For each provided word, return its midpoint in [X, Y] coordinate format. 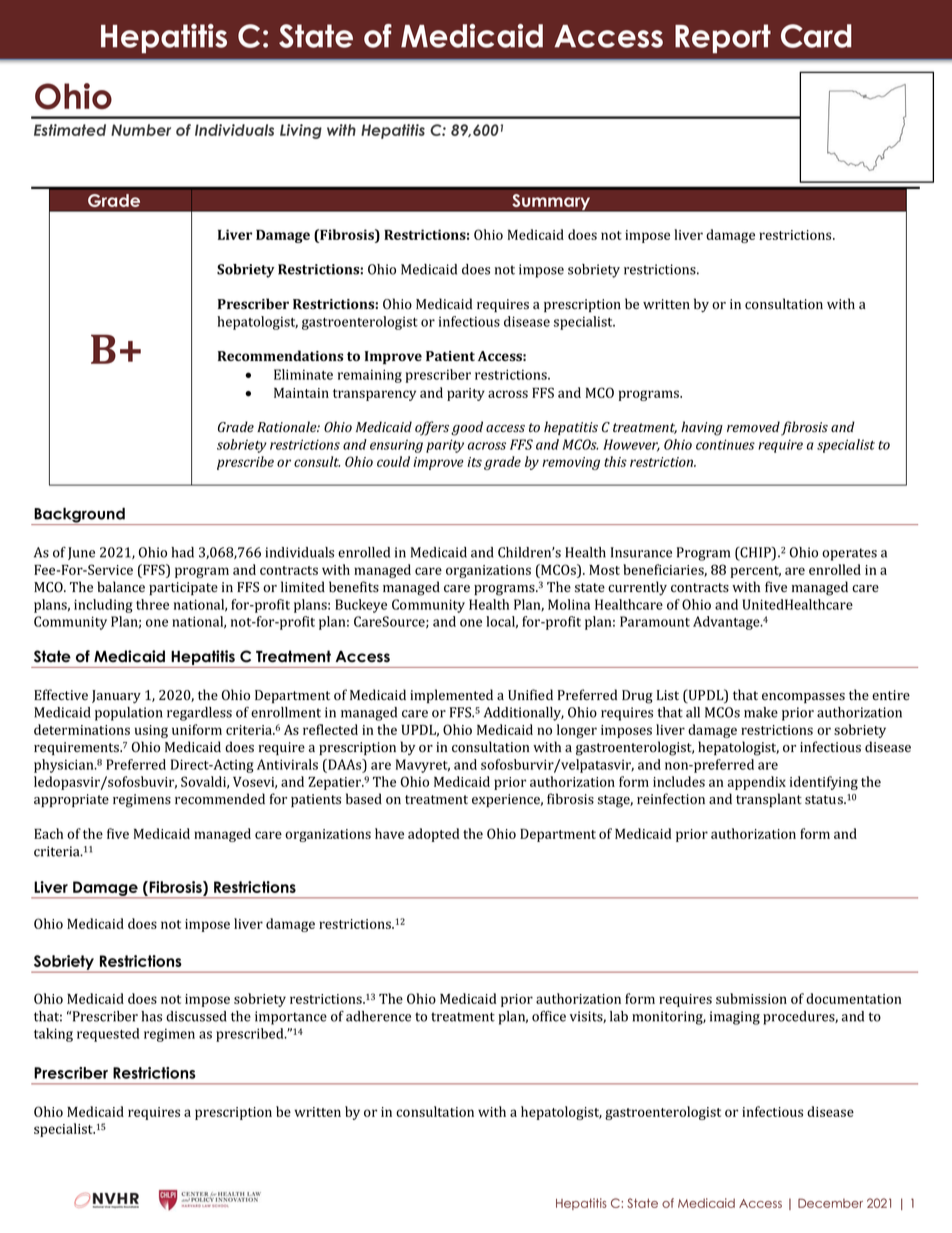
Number [141, 130]
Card [816, 36]
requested [108, 1035]
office [549, 1016]
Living [301, 131]
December [830, 1203]
